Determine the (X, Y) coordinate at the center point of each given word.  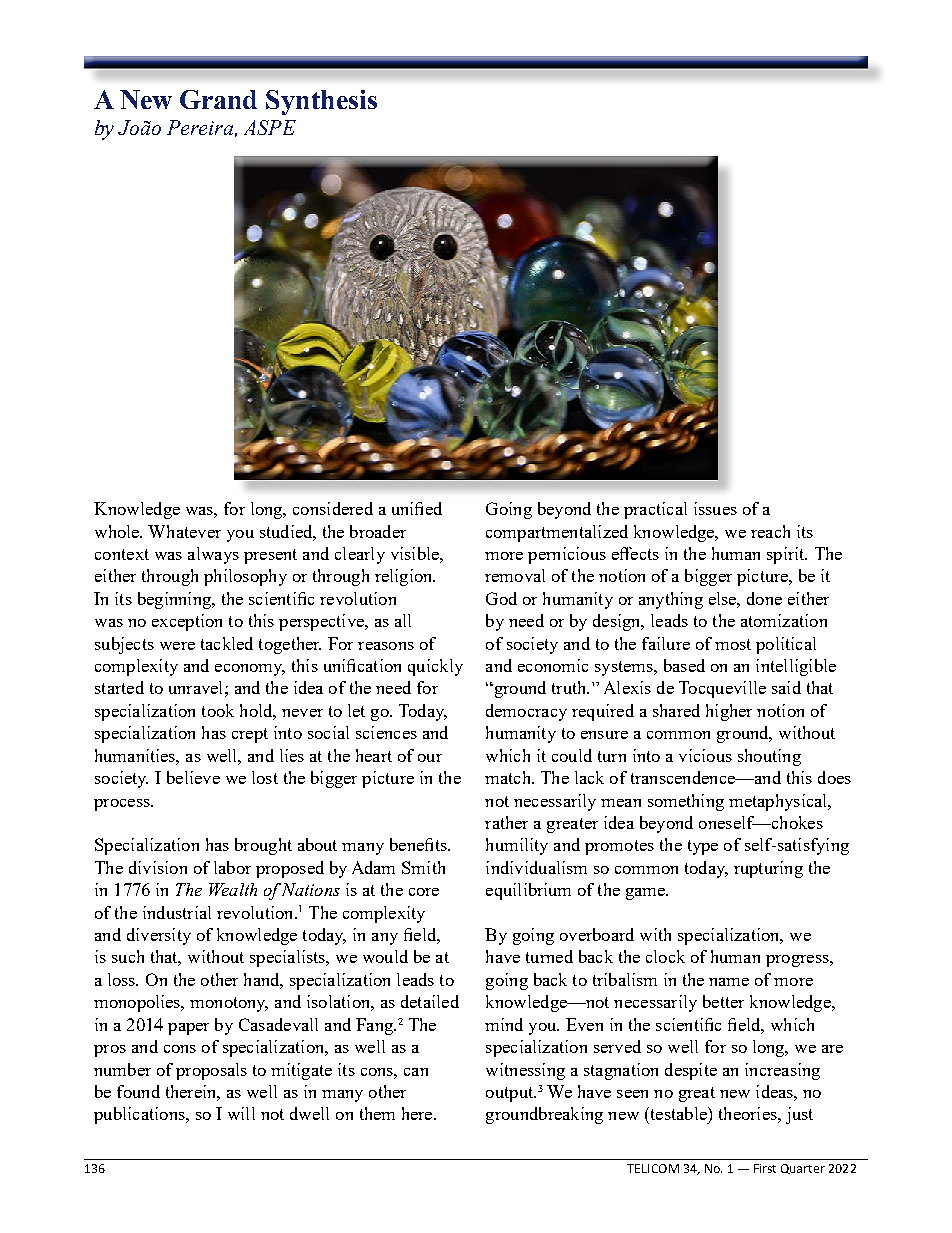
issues (715, 508)
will (241, 1113)
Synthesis (321, 102)
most (733, 644)
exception (187, 622)
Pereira (200, 127)
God (501, 598)
